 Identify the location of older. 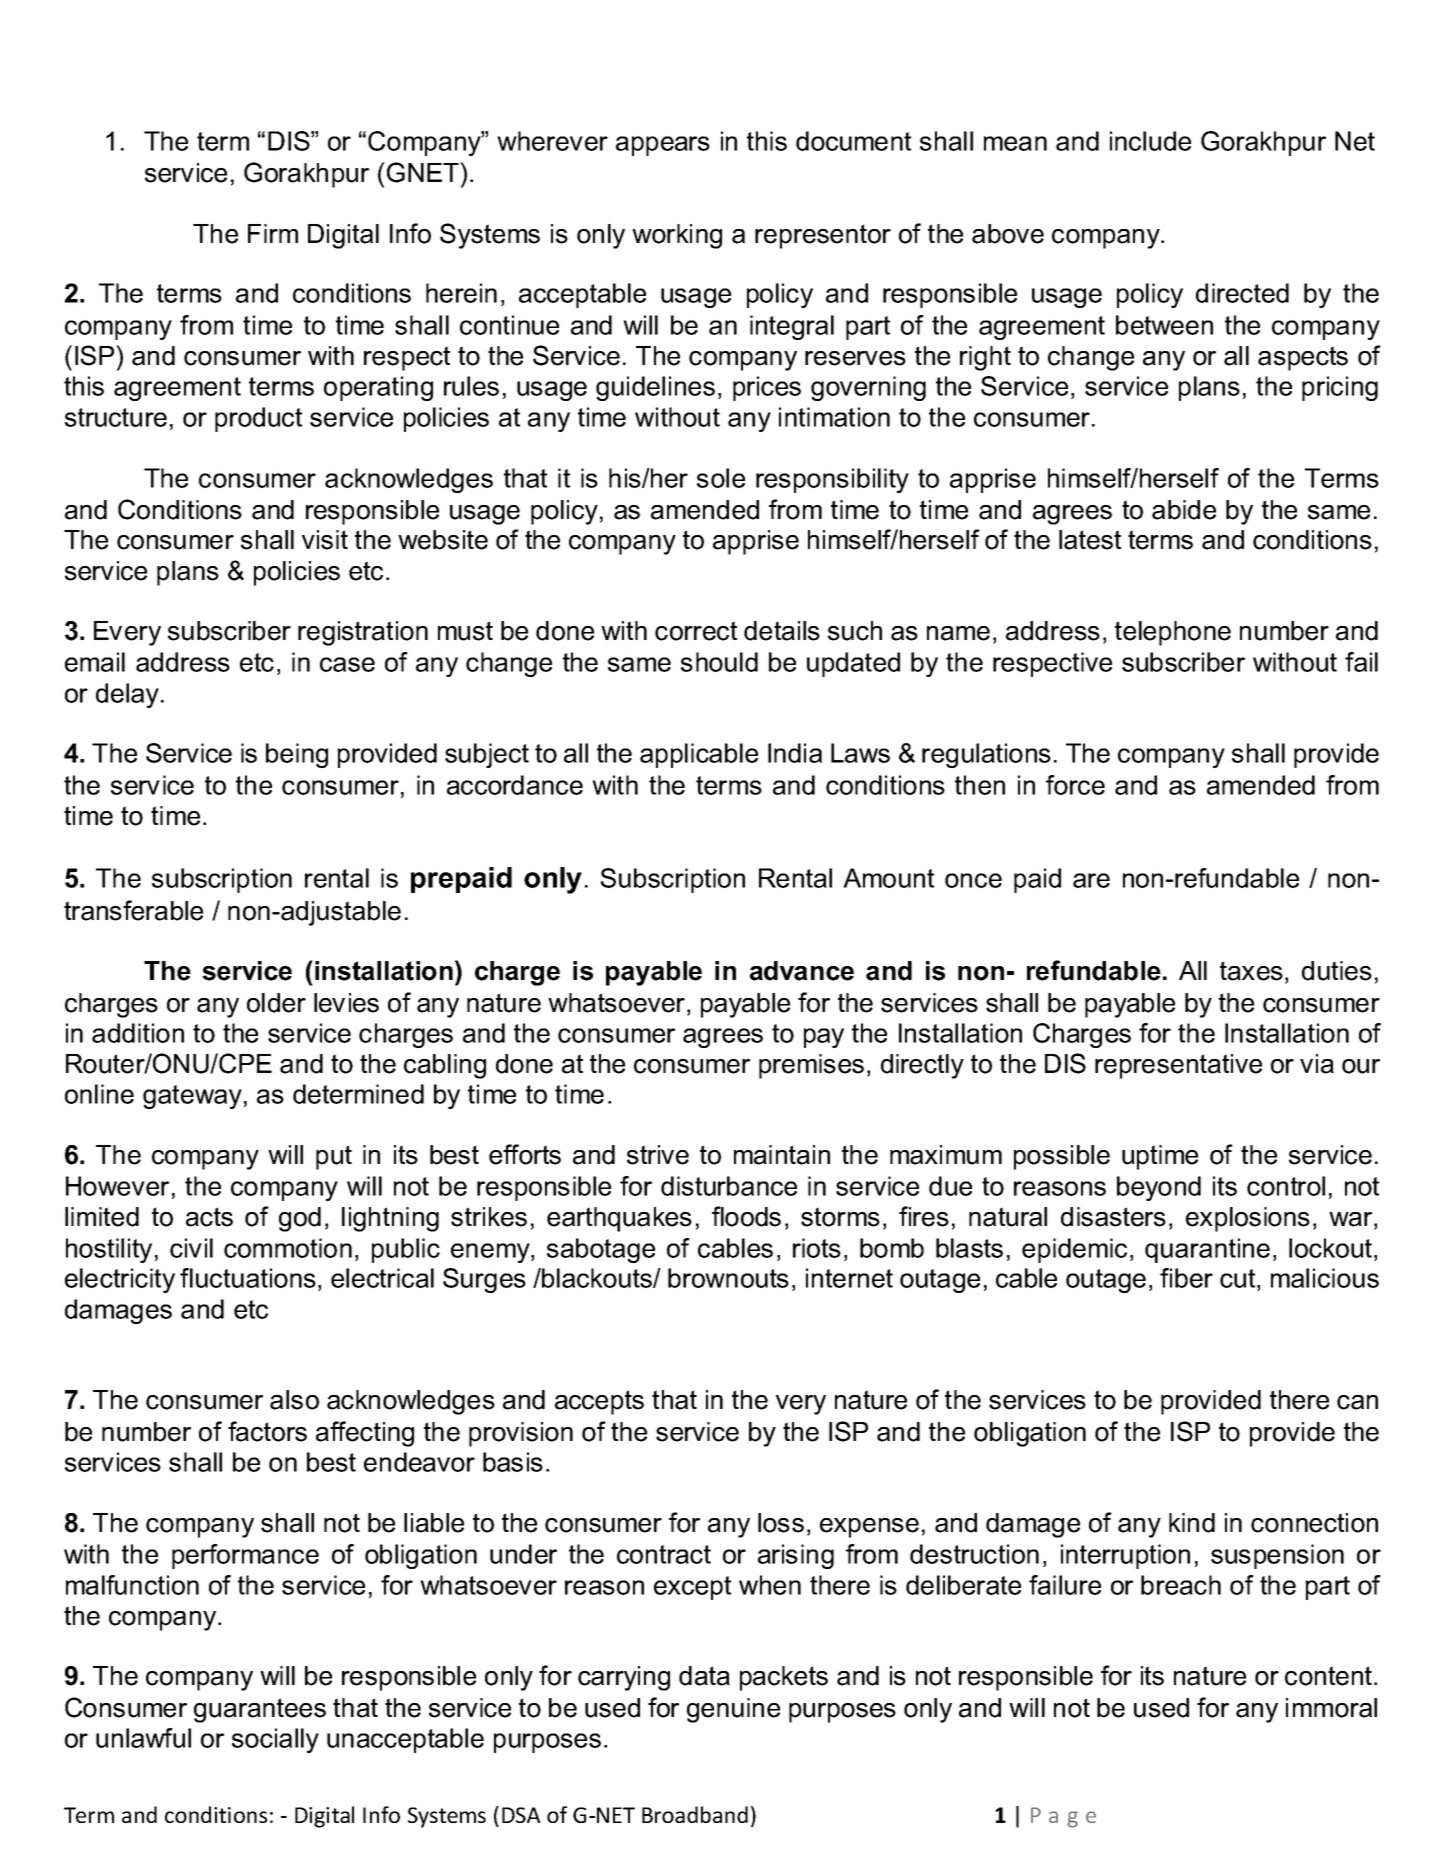
(276, 1003).
